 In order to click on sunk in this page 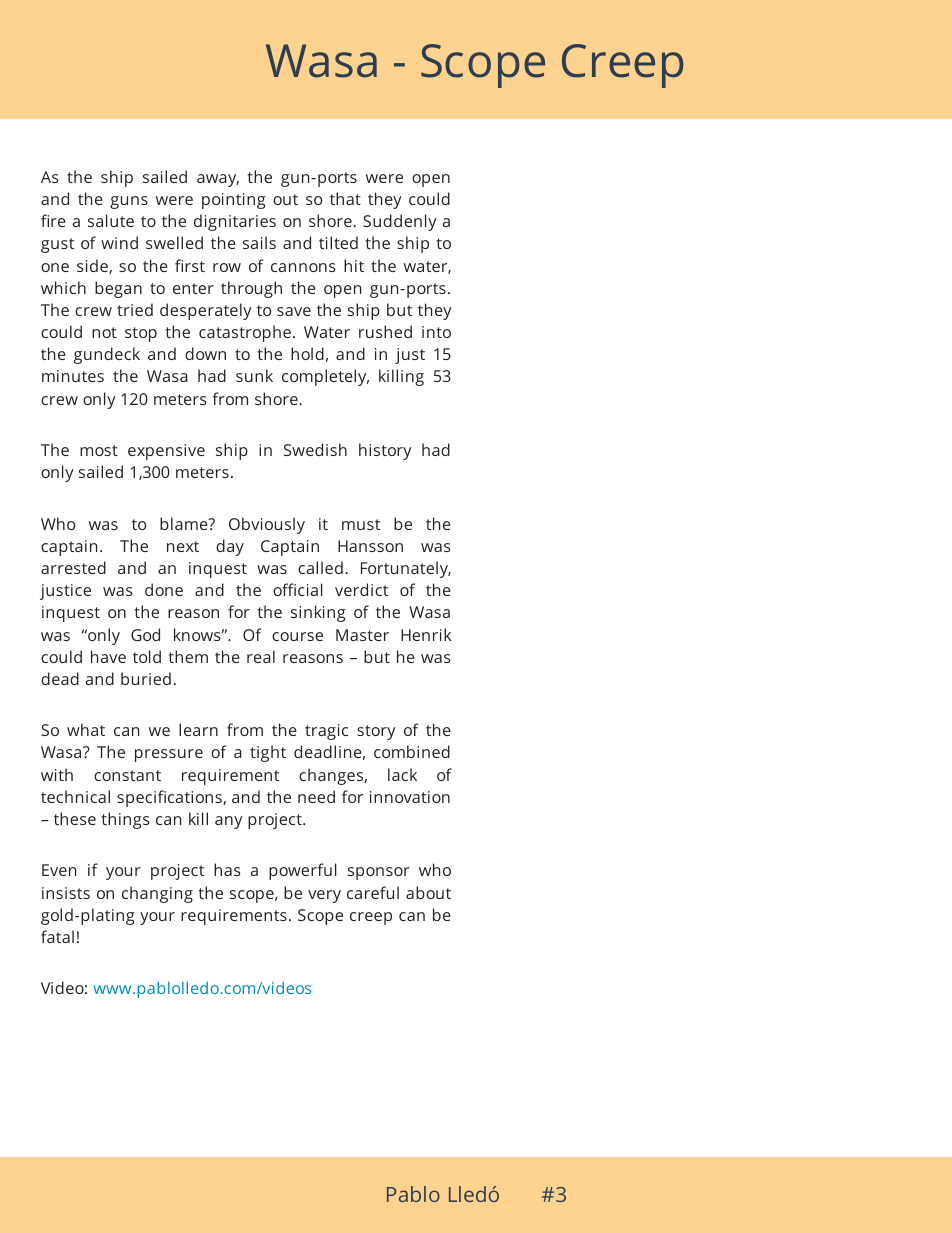, I will do `click(254, 375)`.
